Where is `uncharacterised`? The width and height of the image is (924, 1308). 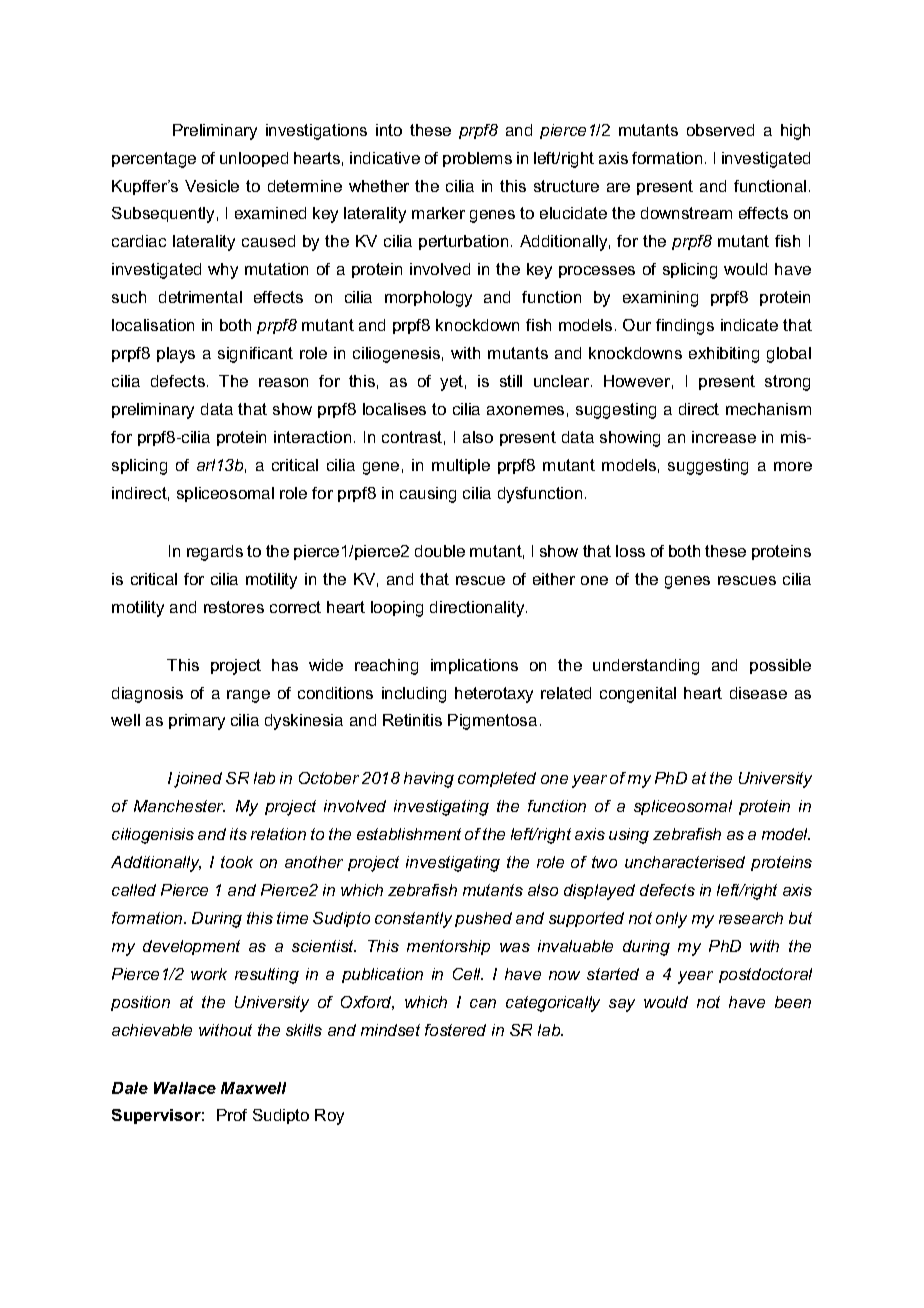 uncharacterised is located at coordinates (685, 862).
